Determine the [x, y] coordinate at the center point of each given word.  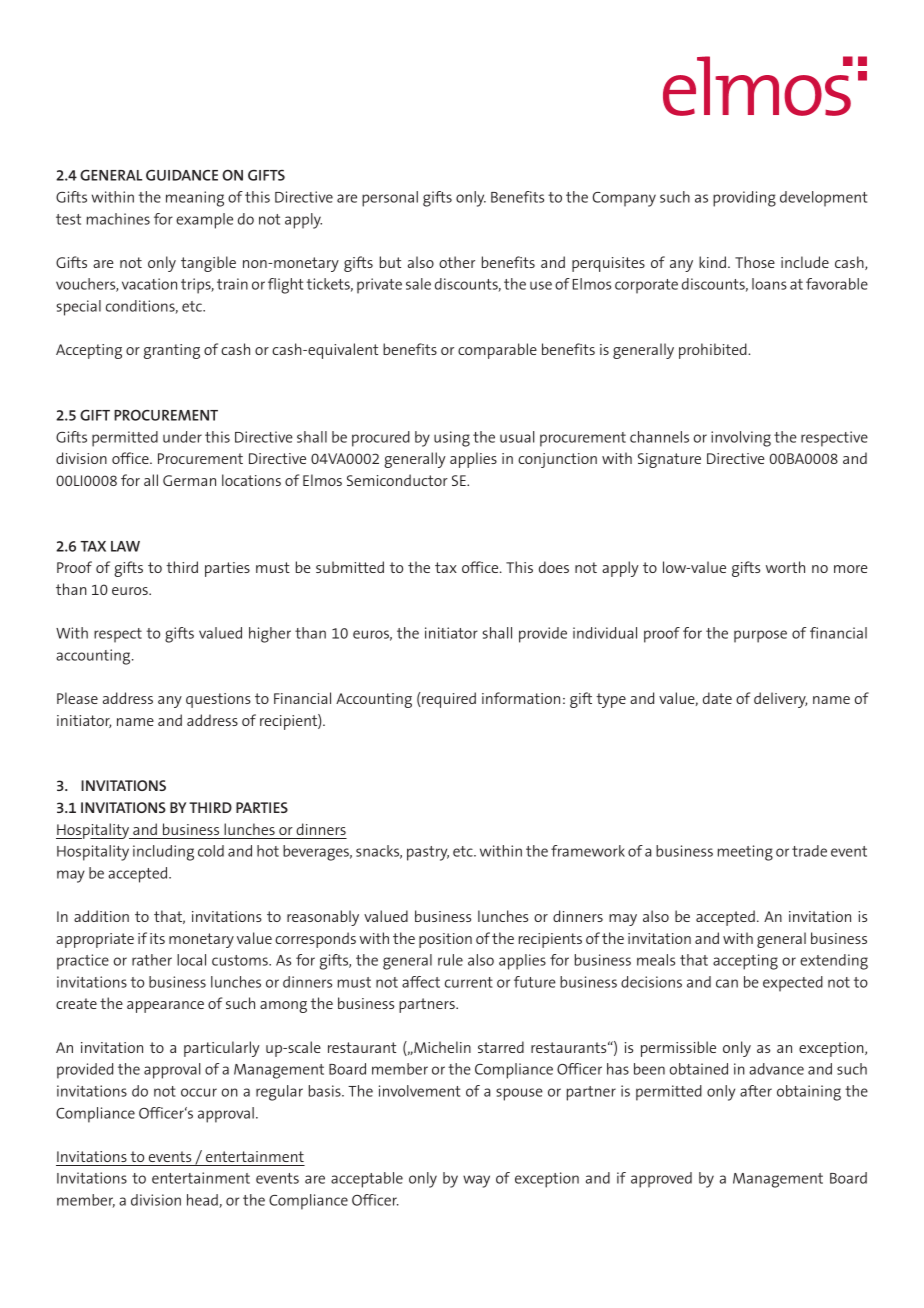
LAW [125, 546]
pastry [428, 853]
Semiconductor [397, 480]
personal [390, 199]
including [163, 853]
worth [785, 567]
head [203, 1201]
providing [744, 199]
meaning [195, 199]
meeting [745, 853]
